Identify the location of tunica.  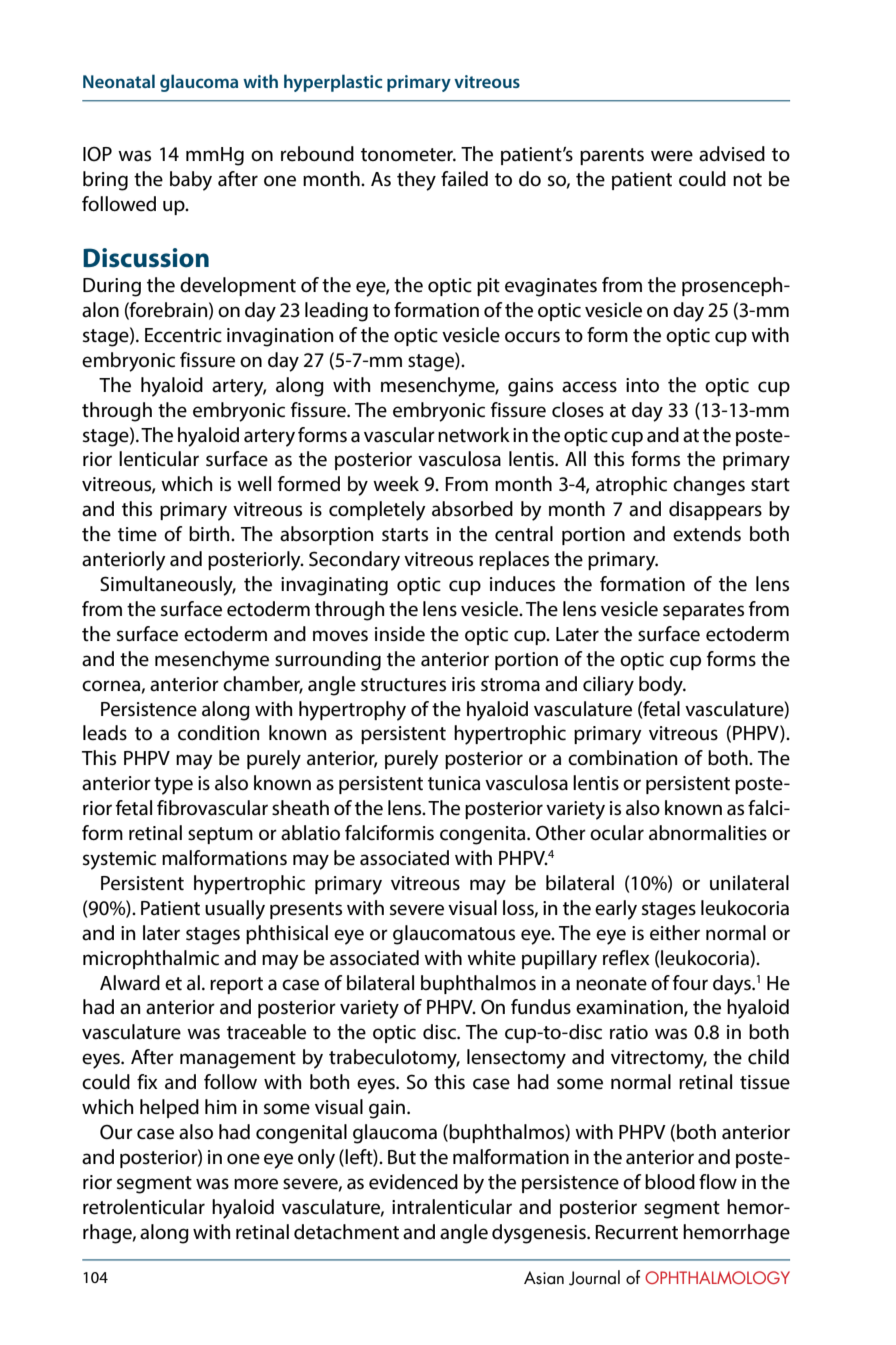
(454, 783).
